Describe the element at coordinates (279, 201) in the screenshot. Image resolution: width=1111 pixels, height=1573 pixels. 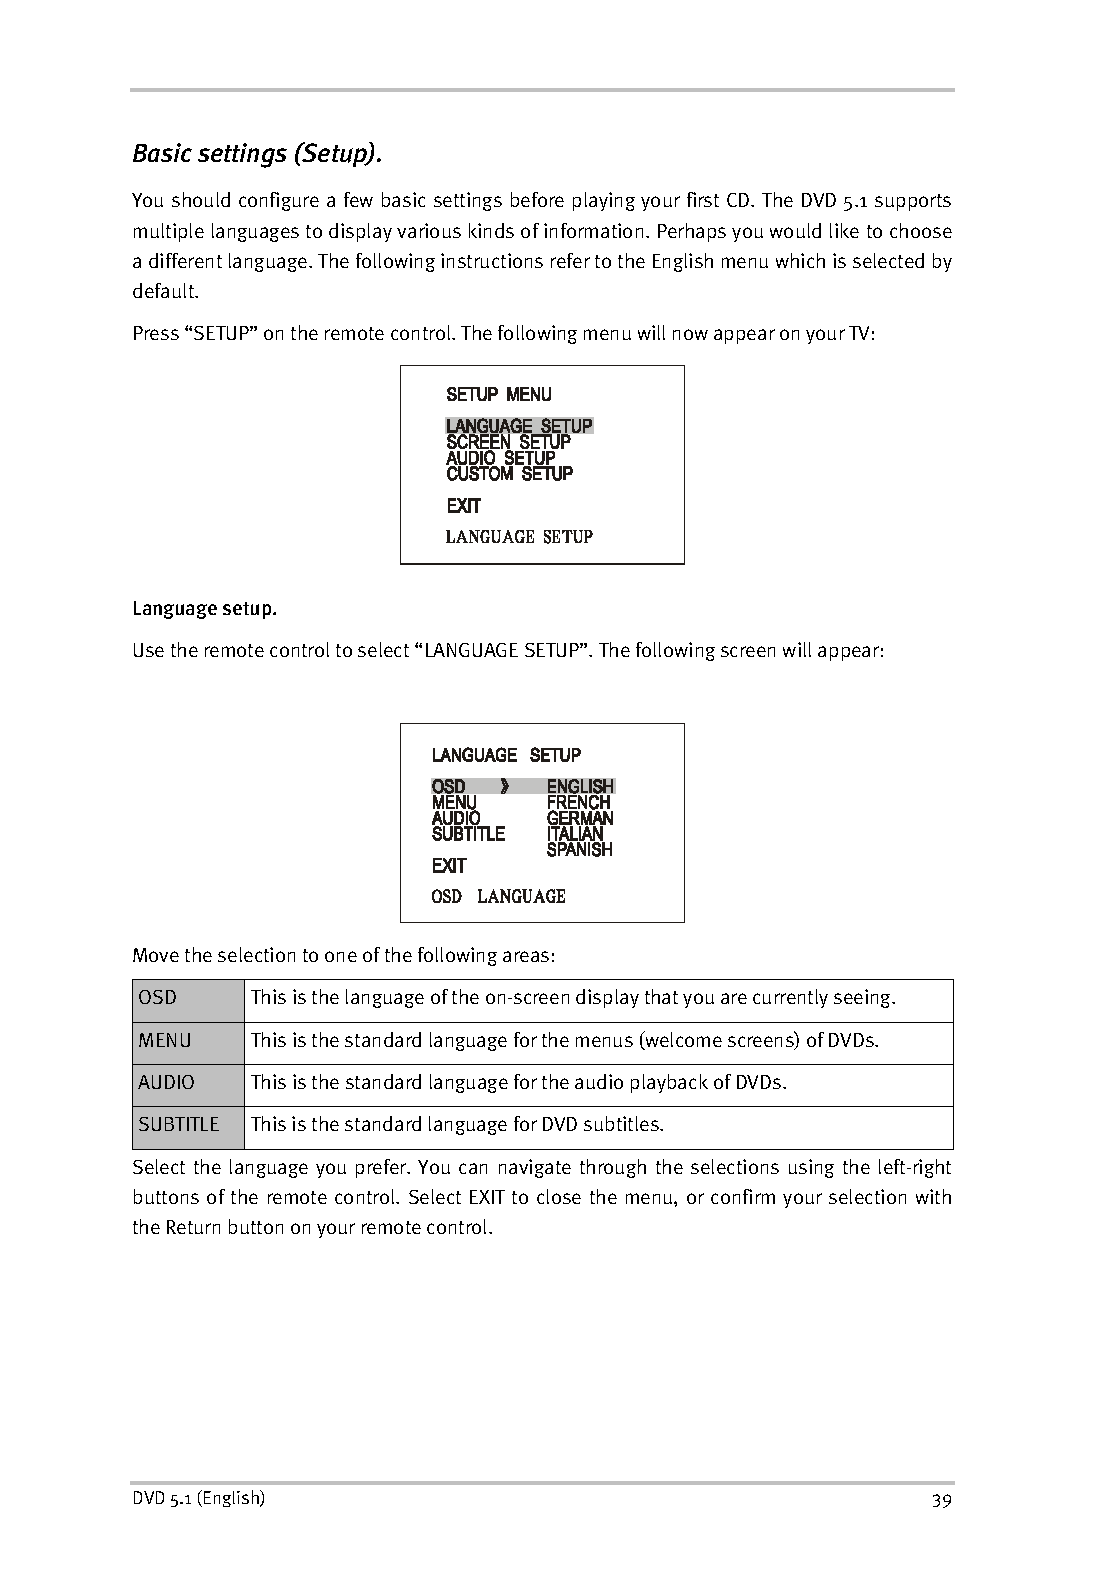
I see `configure` at that location.
